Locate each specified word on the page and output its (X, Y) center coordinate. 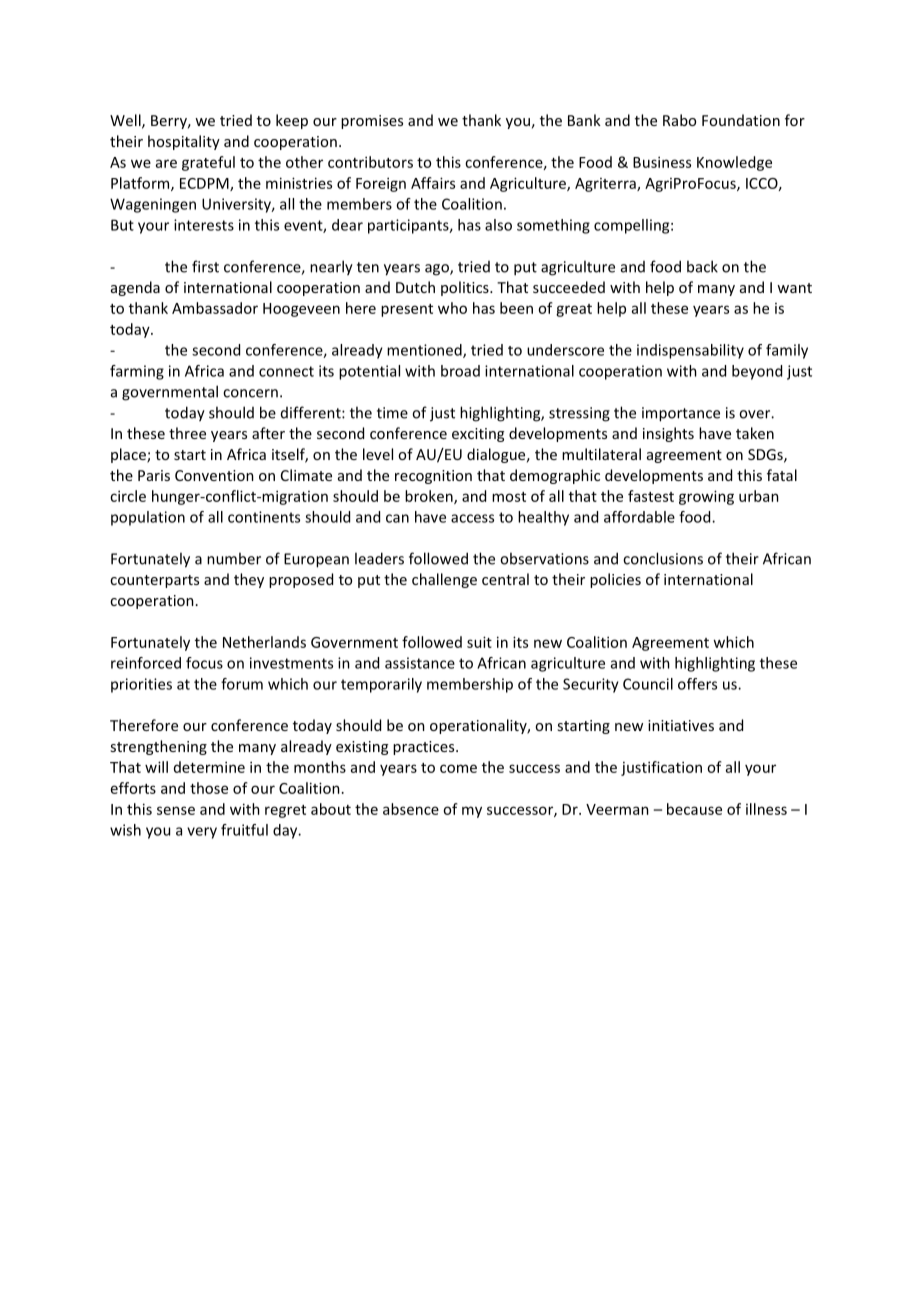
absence (411, 809)
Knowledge (734, 163)
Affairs (433, 183)
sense (176, 810)
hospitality (184, 142)
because (694, 809)
